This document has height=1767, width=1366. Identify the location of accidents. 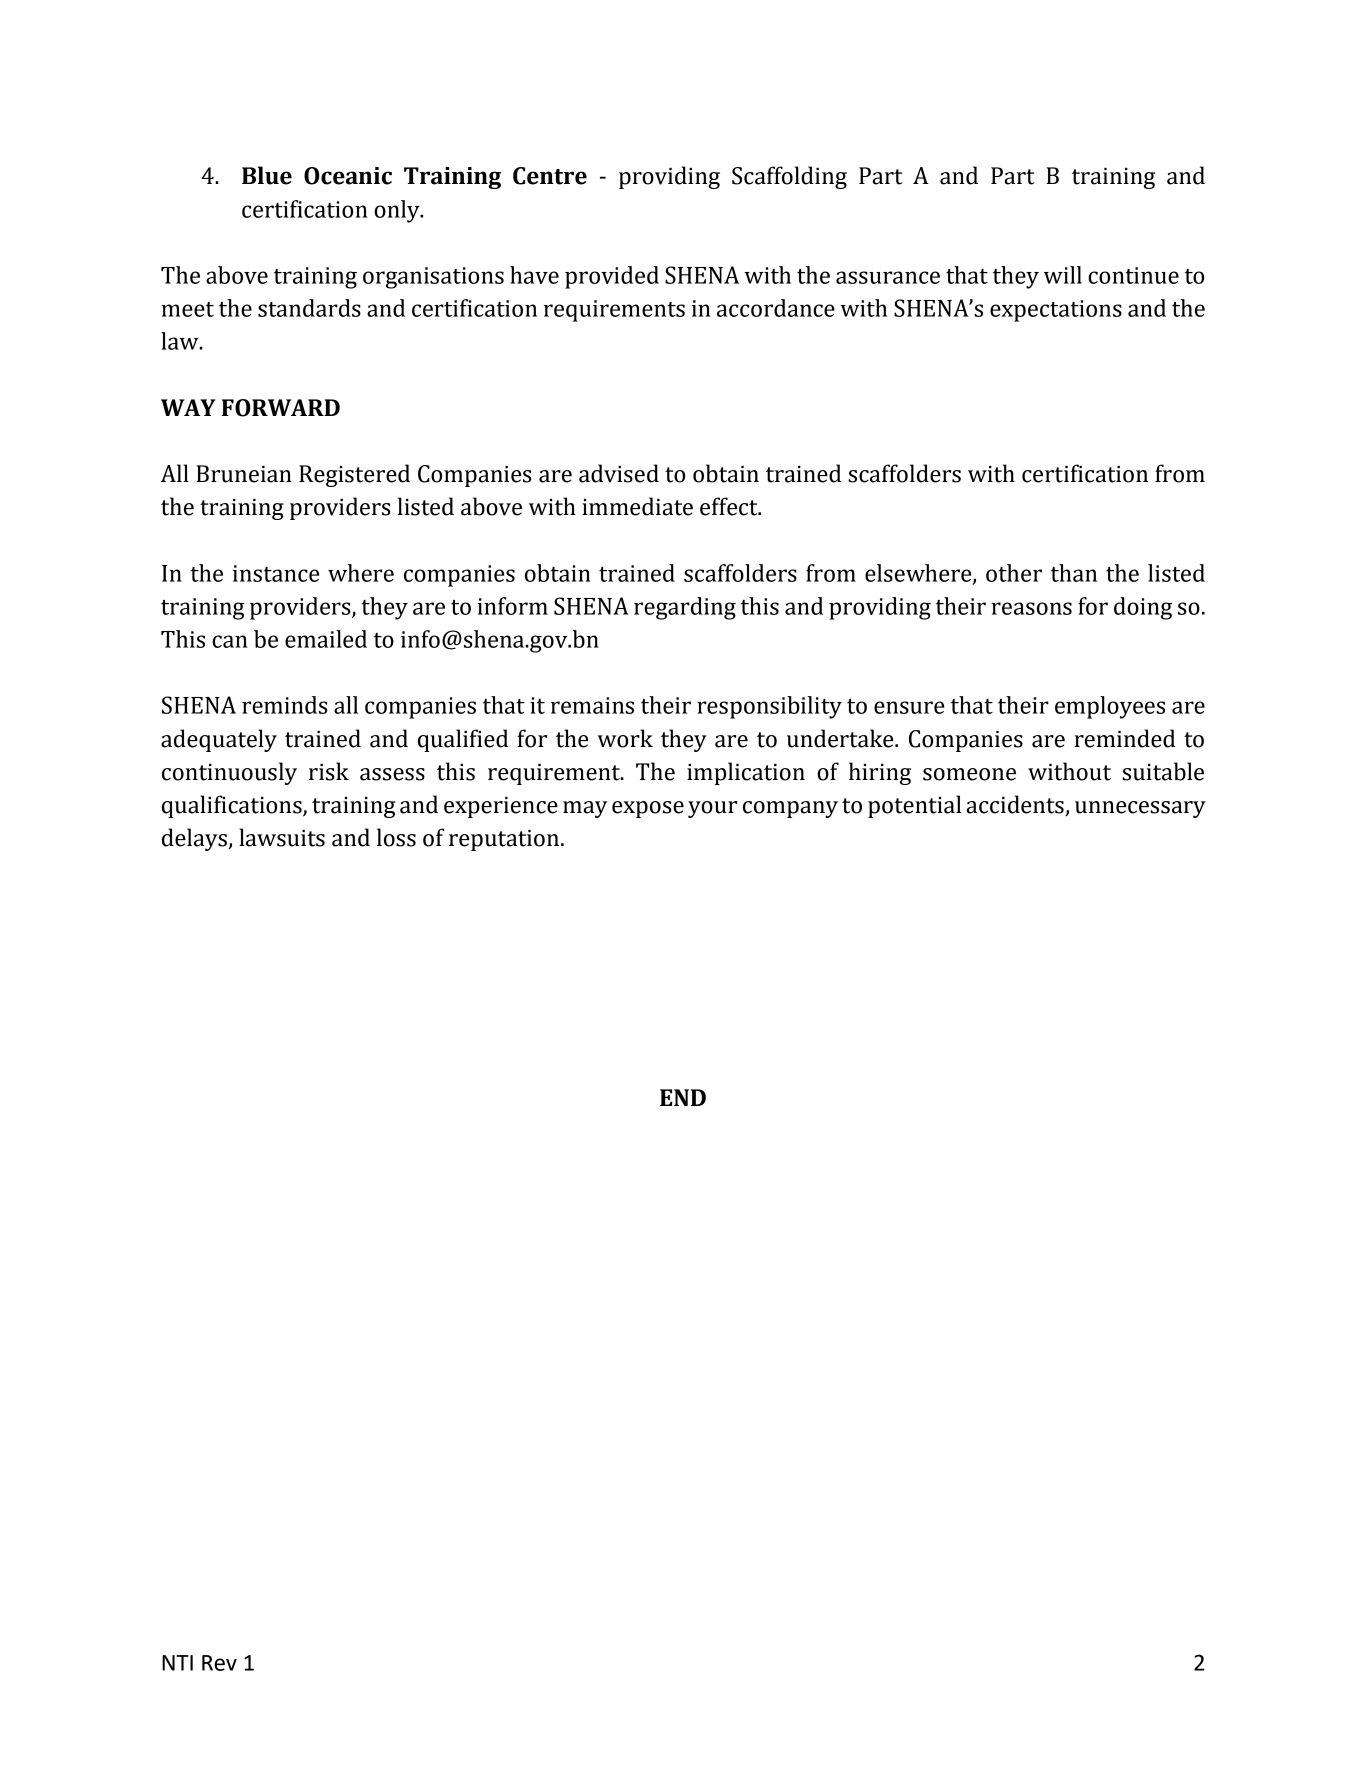
(1016, 805).
